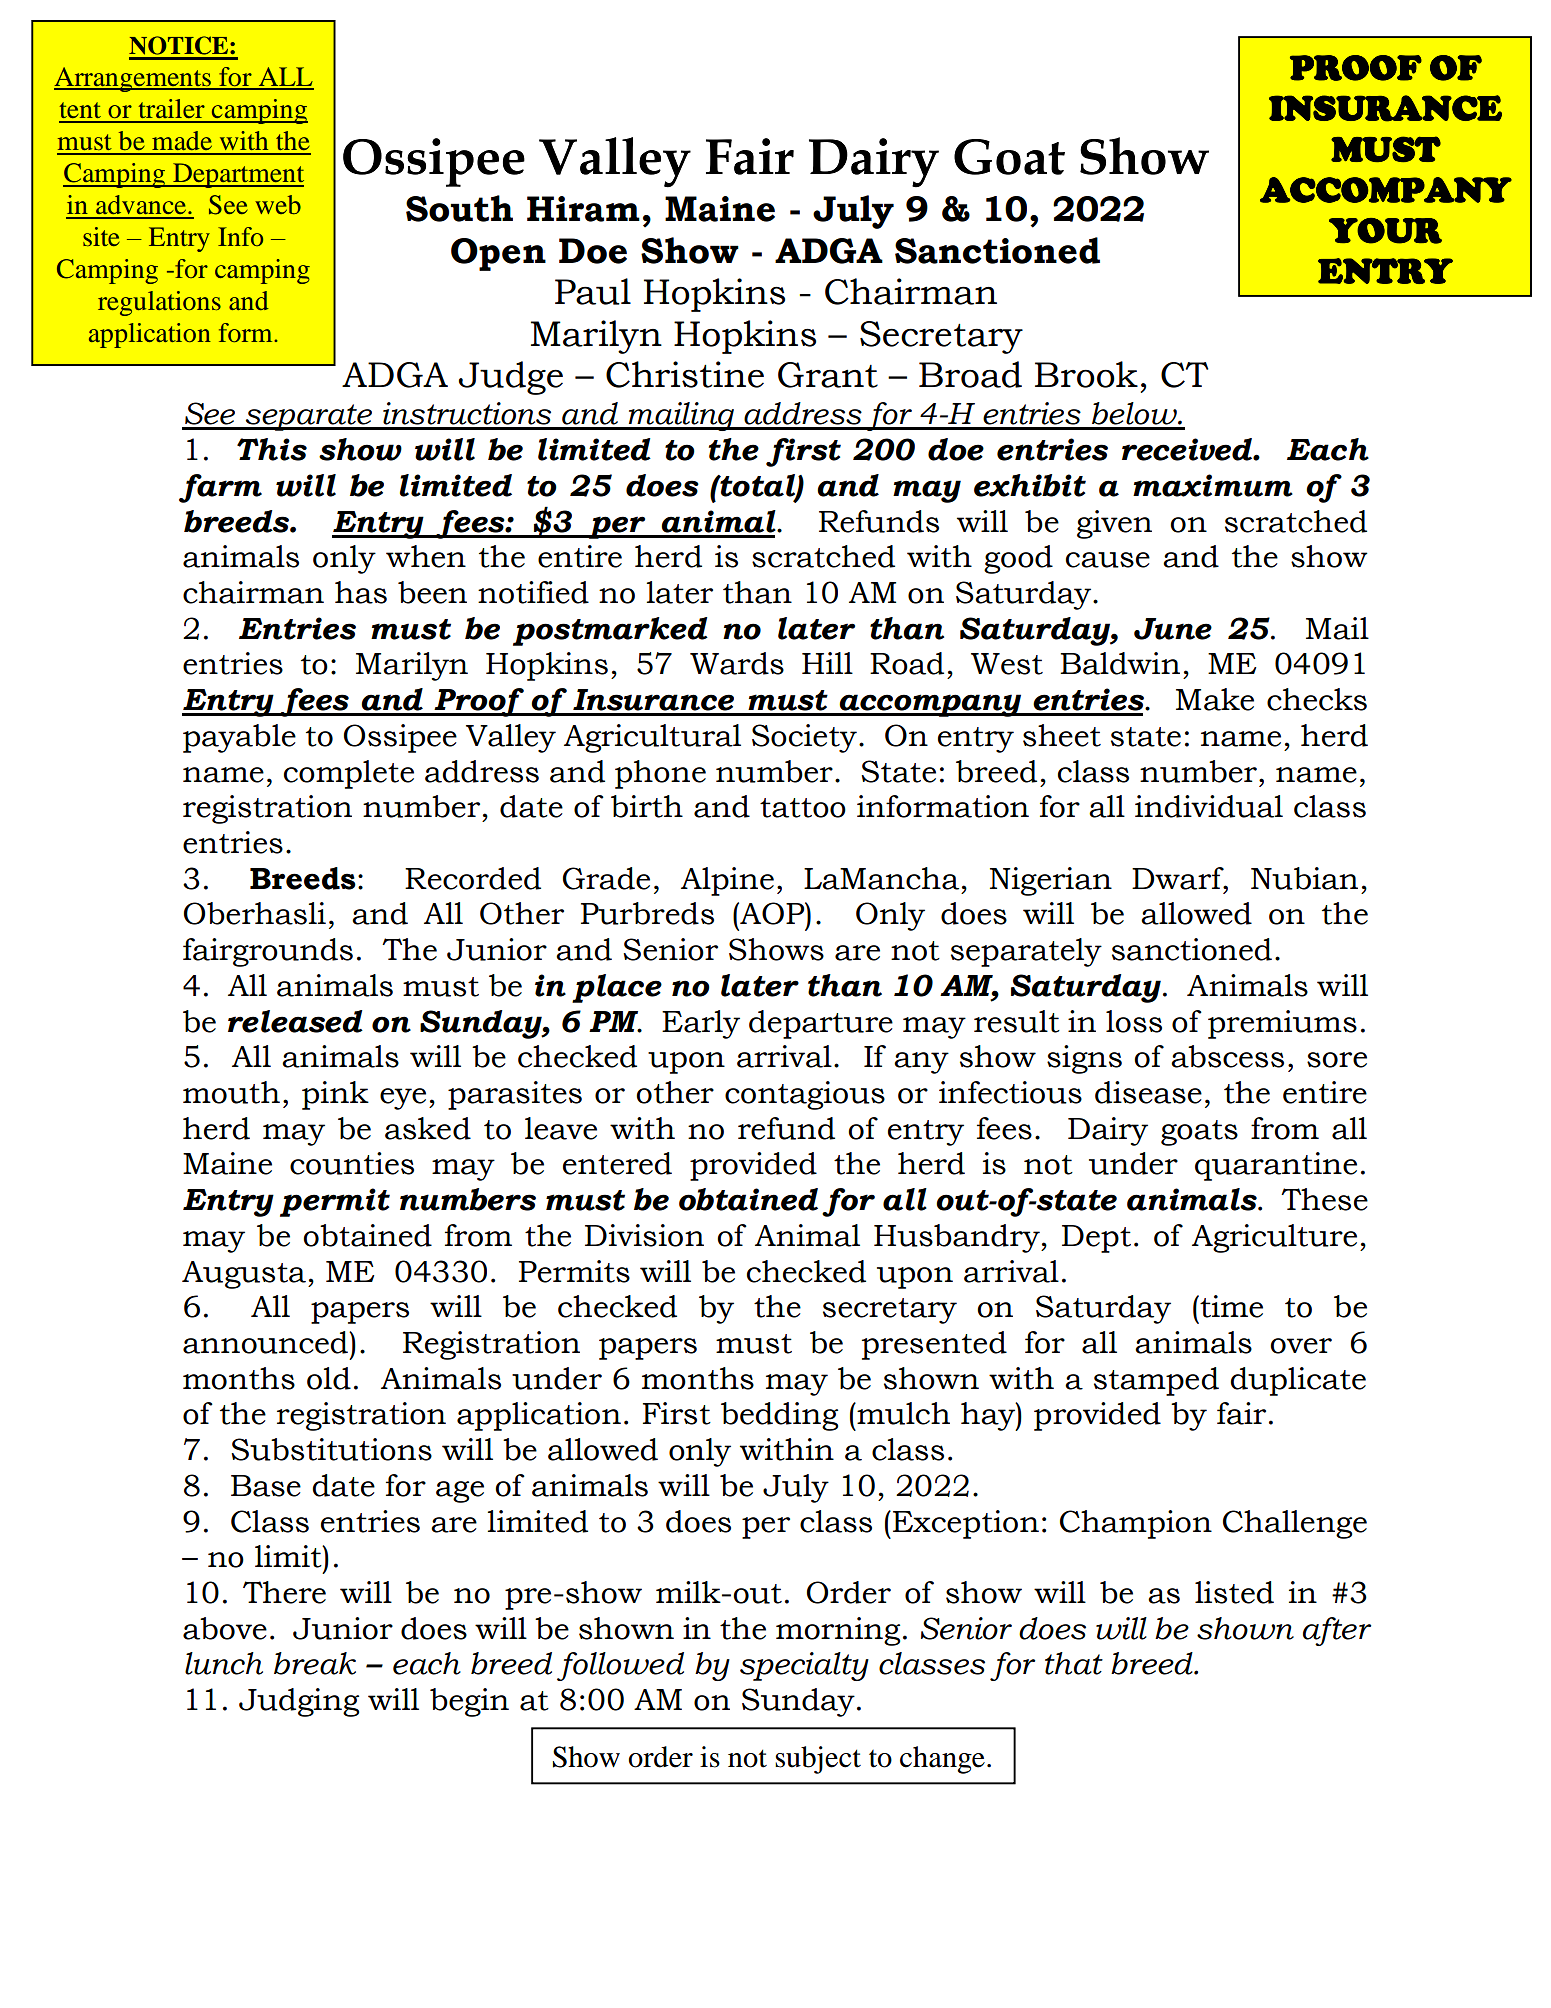 This document has height=2008, width=1551. I want to click on Nubian, so click(1304, 878).
